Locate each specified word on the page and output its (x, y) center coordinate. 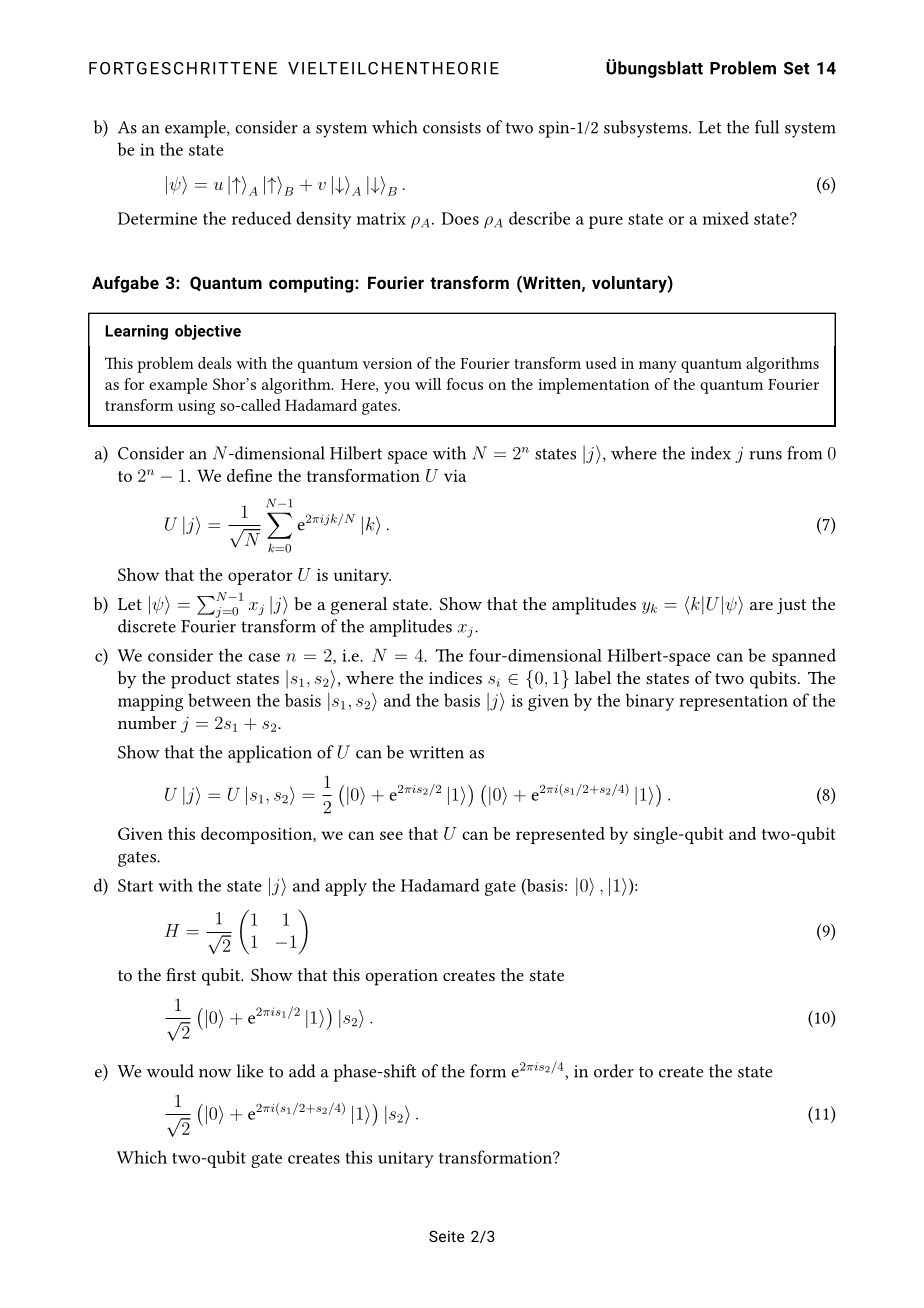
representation (733, 702)
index (711, 453)
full (767, 127)
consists (452, 127)
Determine (157, 218)
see (391, 835)
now (215, 1073)
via (455, 476)
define (249, 475)
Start (135, 885)
